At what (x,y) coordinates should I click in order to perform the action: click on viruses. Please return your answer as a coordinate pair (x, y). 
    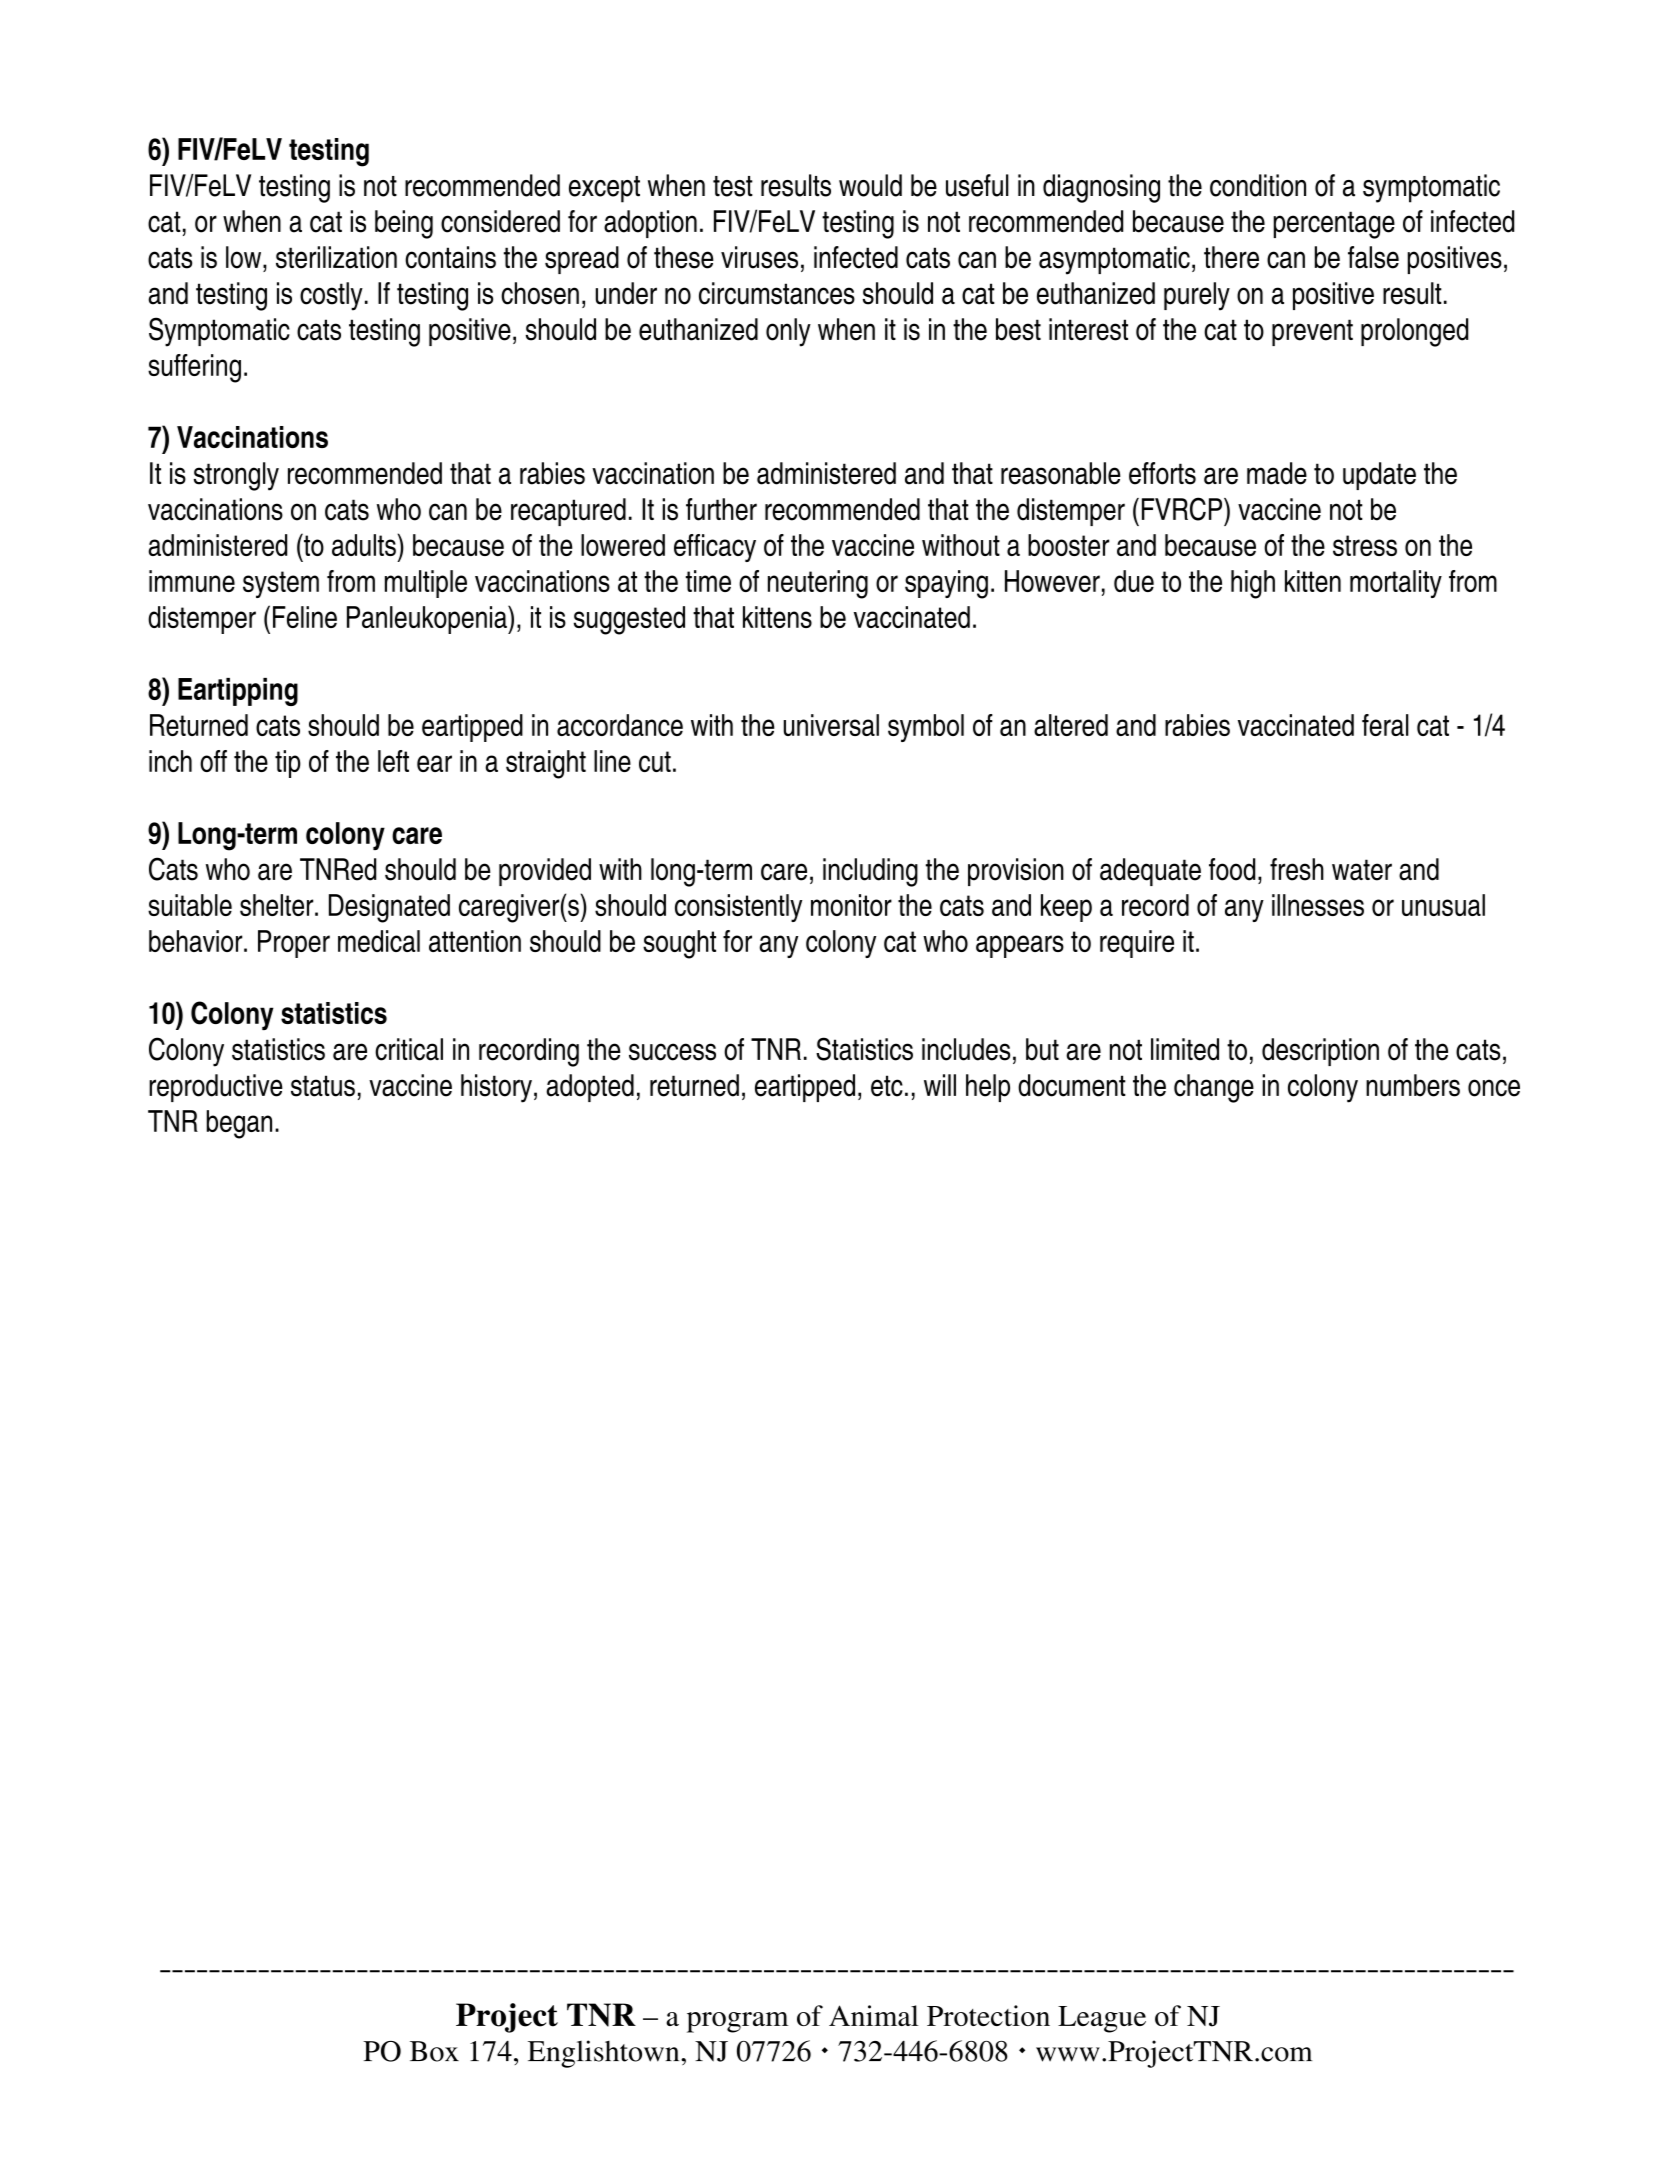
    Looking at the image, I should click on (759, 257).
